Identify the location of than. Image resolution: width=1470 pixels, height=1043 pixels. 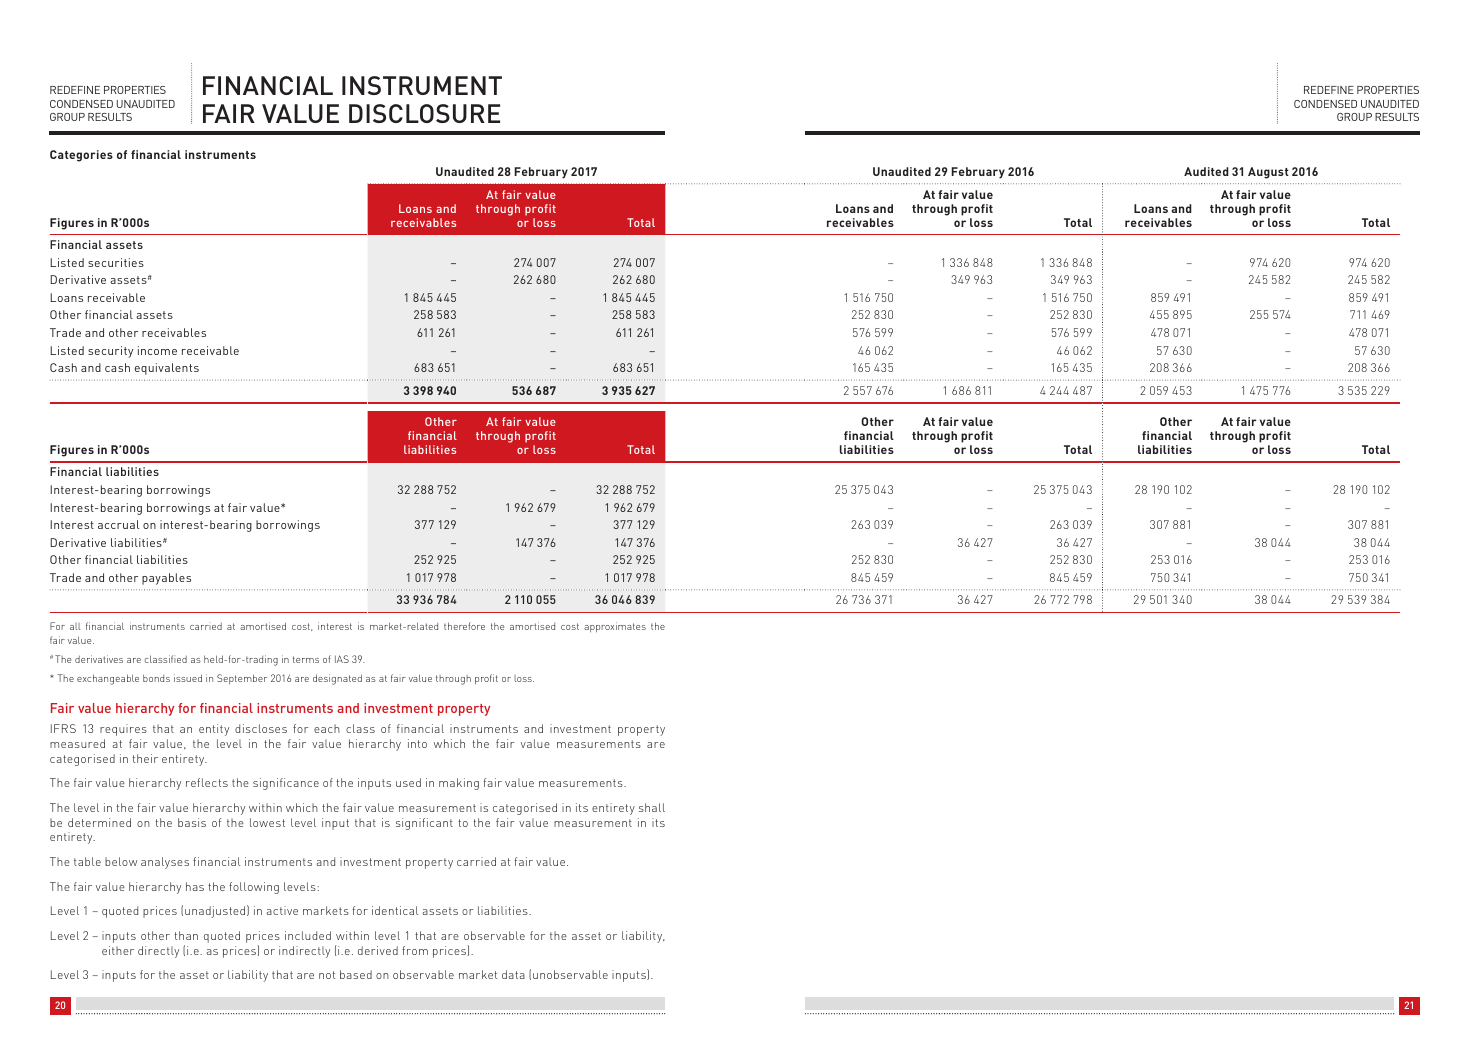
(186, 935).
